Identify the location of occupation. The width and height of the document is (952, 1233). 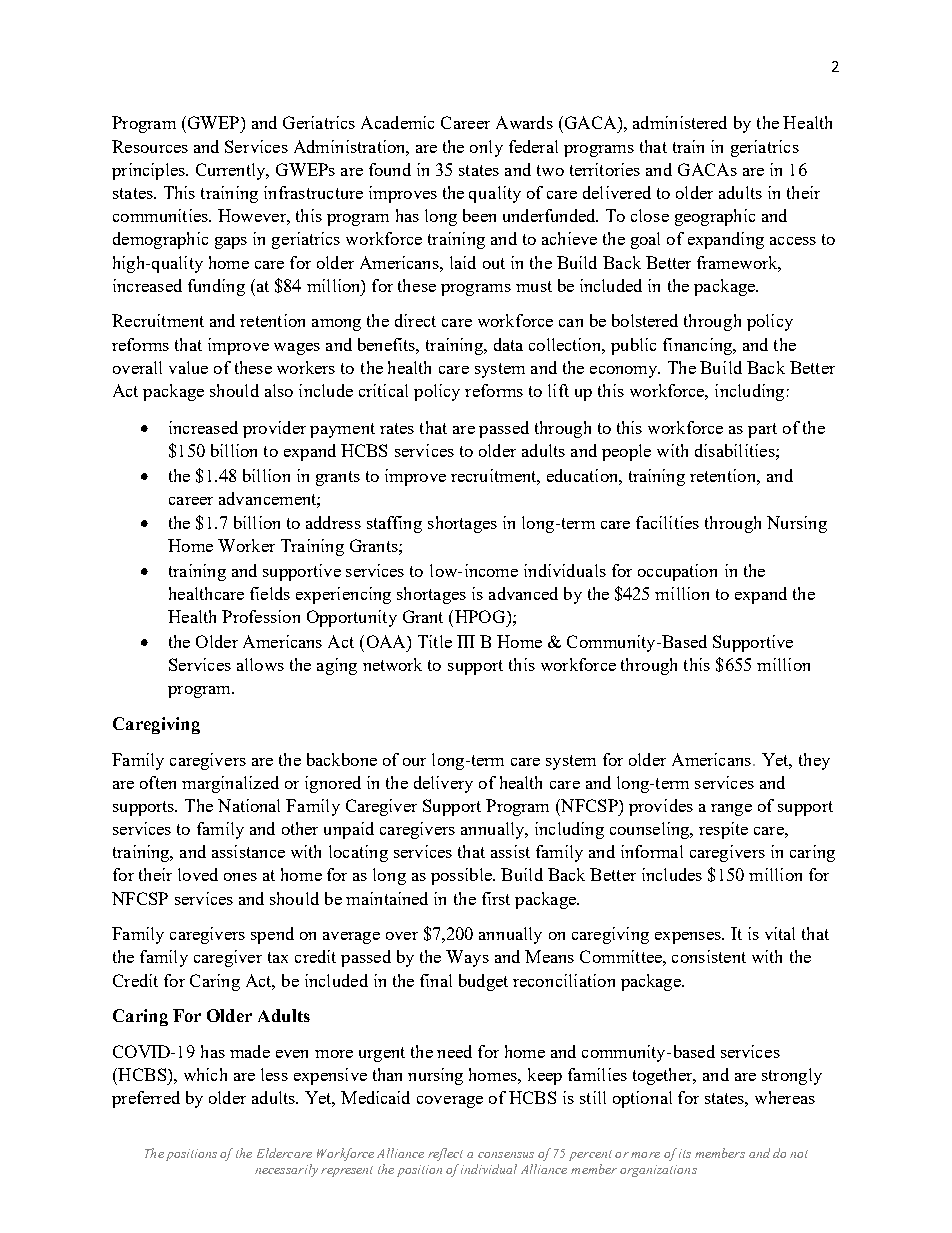
(677, 572).
